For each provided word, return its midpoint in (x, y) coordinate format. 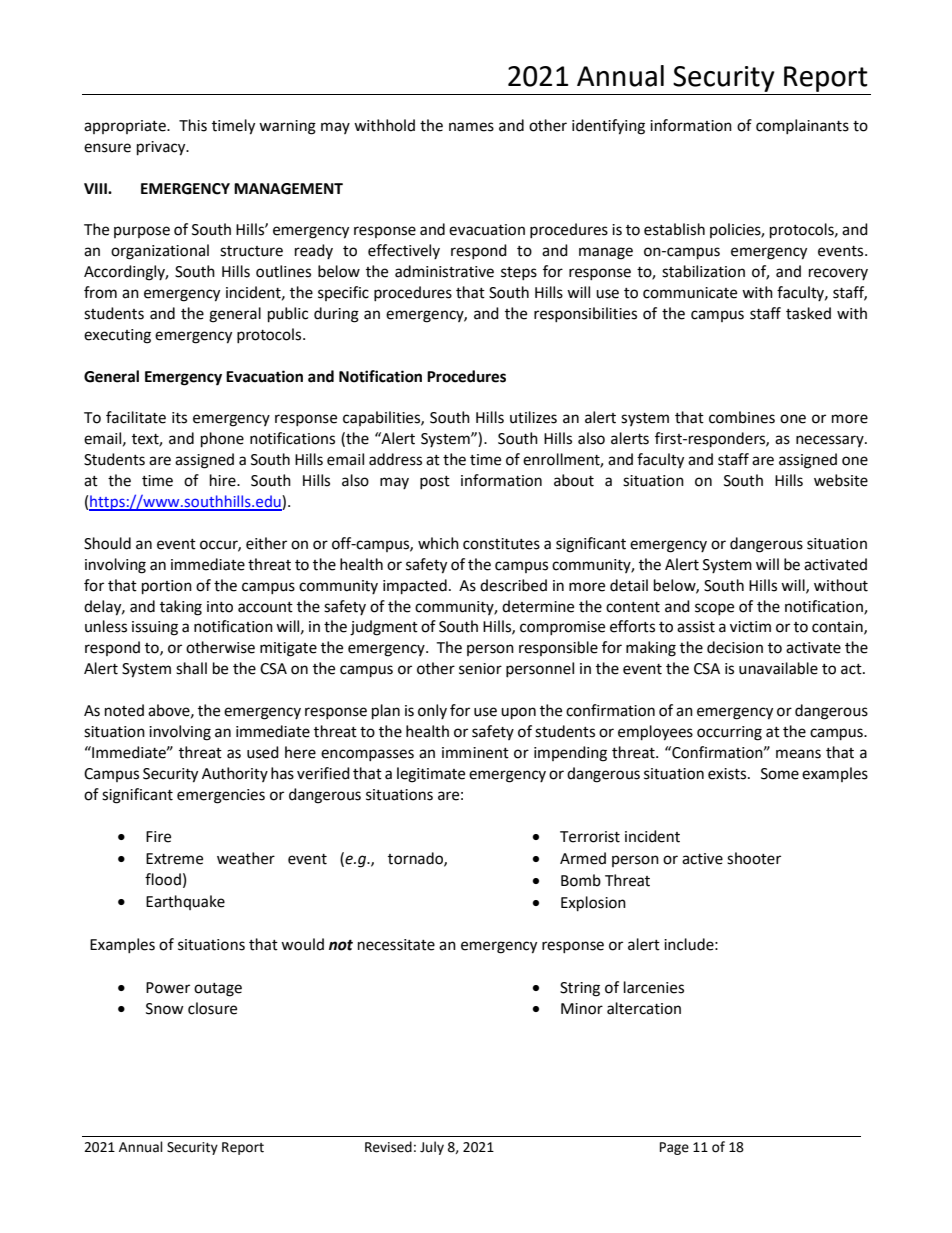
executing (117, 336)
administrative (444, 271)
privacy (162, 148)
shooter (754, 858)
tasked (808, 313)
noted (124, 710)
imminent (475, 753)
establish (674, 229)
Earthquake (185, 902)
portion (167, 587)
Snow (165, 1009)
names (471, 127)
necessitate (396, 945)
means (798, 754)
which (438, 543)
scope (714, 609)
